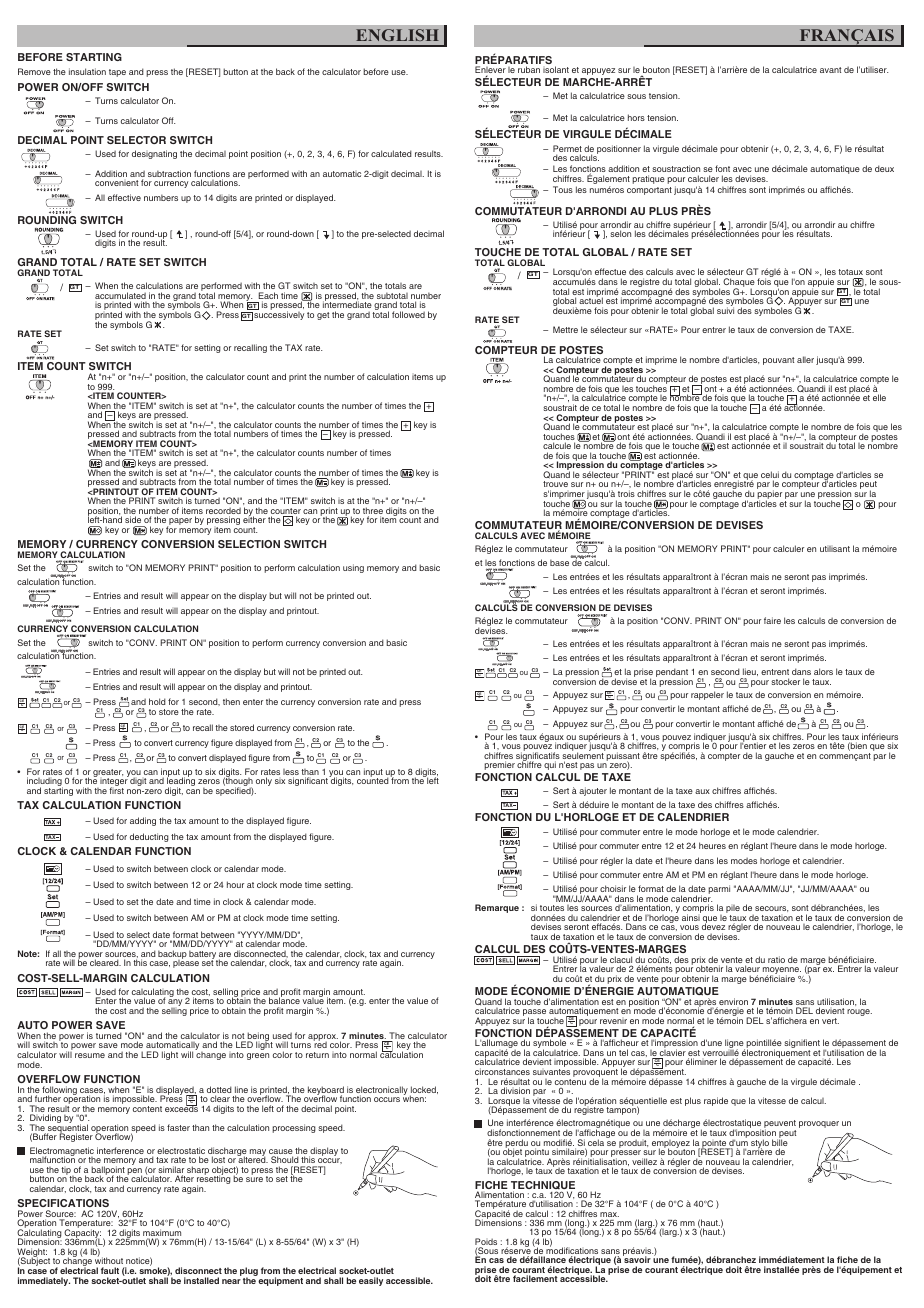 The height and width of the document is (1308, 924). I want to click on fault, so click(110, 1270).
